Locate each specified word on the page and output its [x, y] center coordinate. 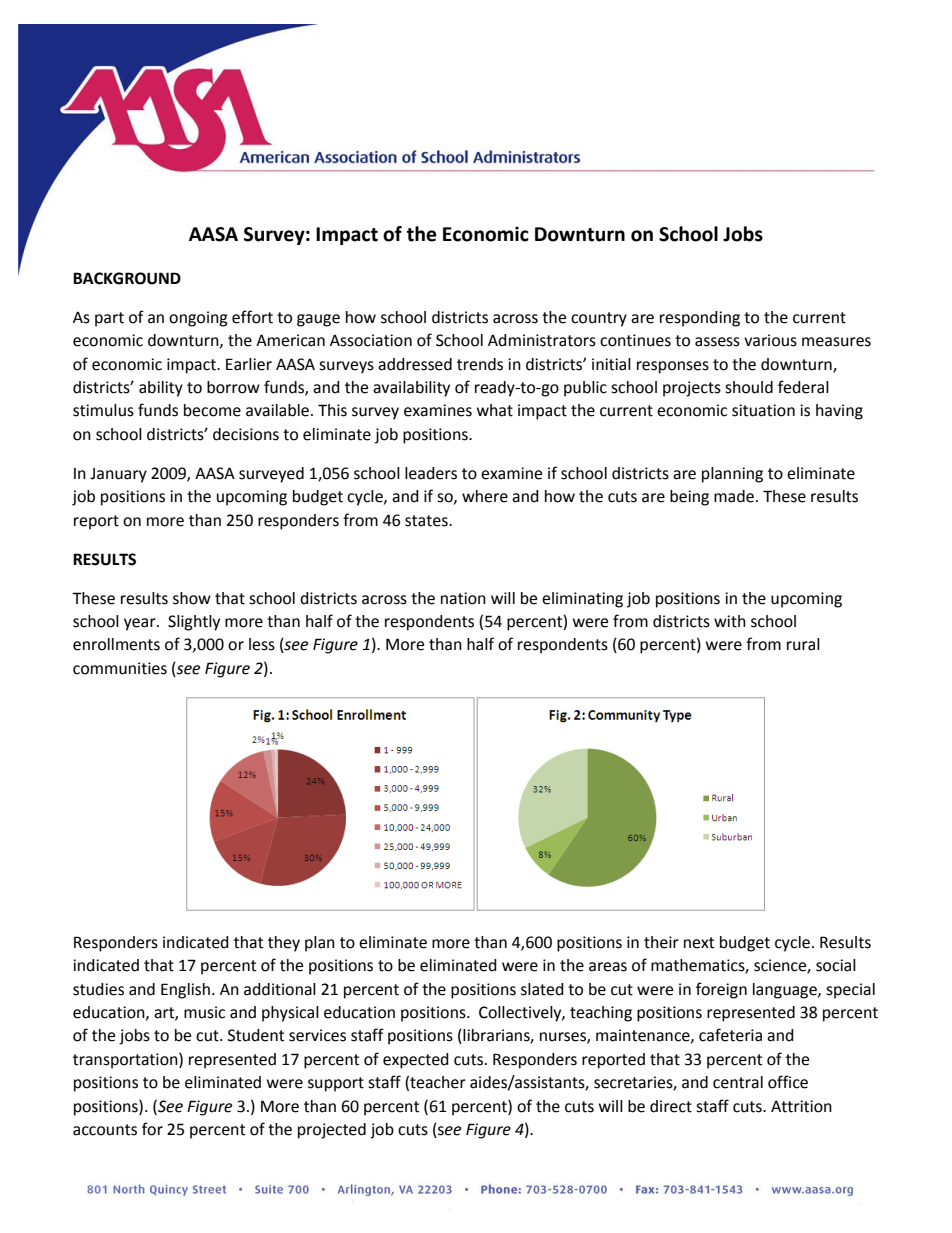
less [262, 644]
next [699, 943]
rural [803, 644]
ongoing [198, 319]
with [730, 621]
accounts [105, 1130]
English [185, 991]
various [770, 340]
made [735, 496]
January [118, 475]
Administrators [542, 340]
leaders [431, 473]
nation [463, 598]
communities [120, 668]
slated [542, 989]
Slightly [194, 623]
